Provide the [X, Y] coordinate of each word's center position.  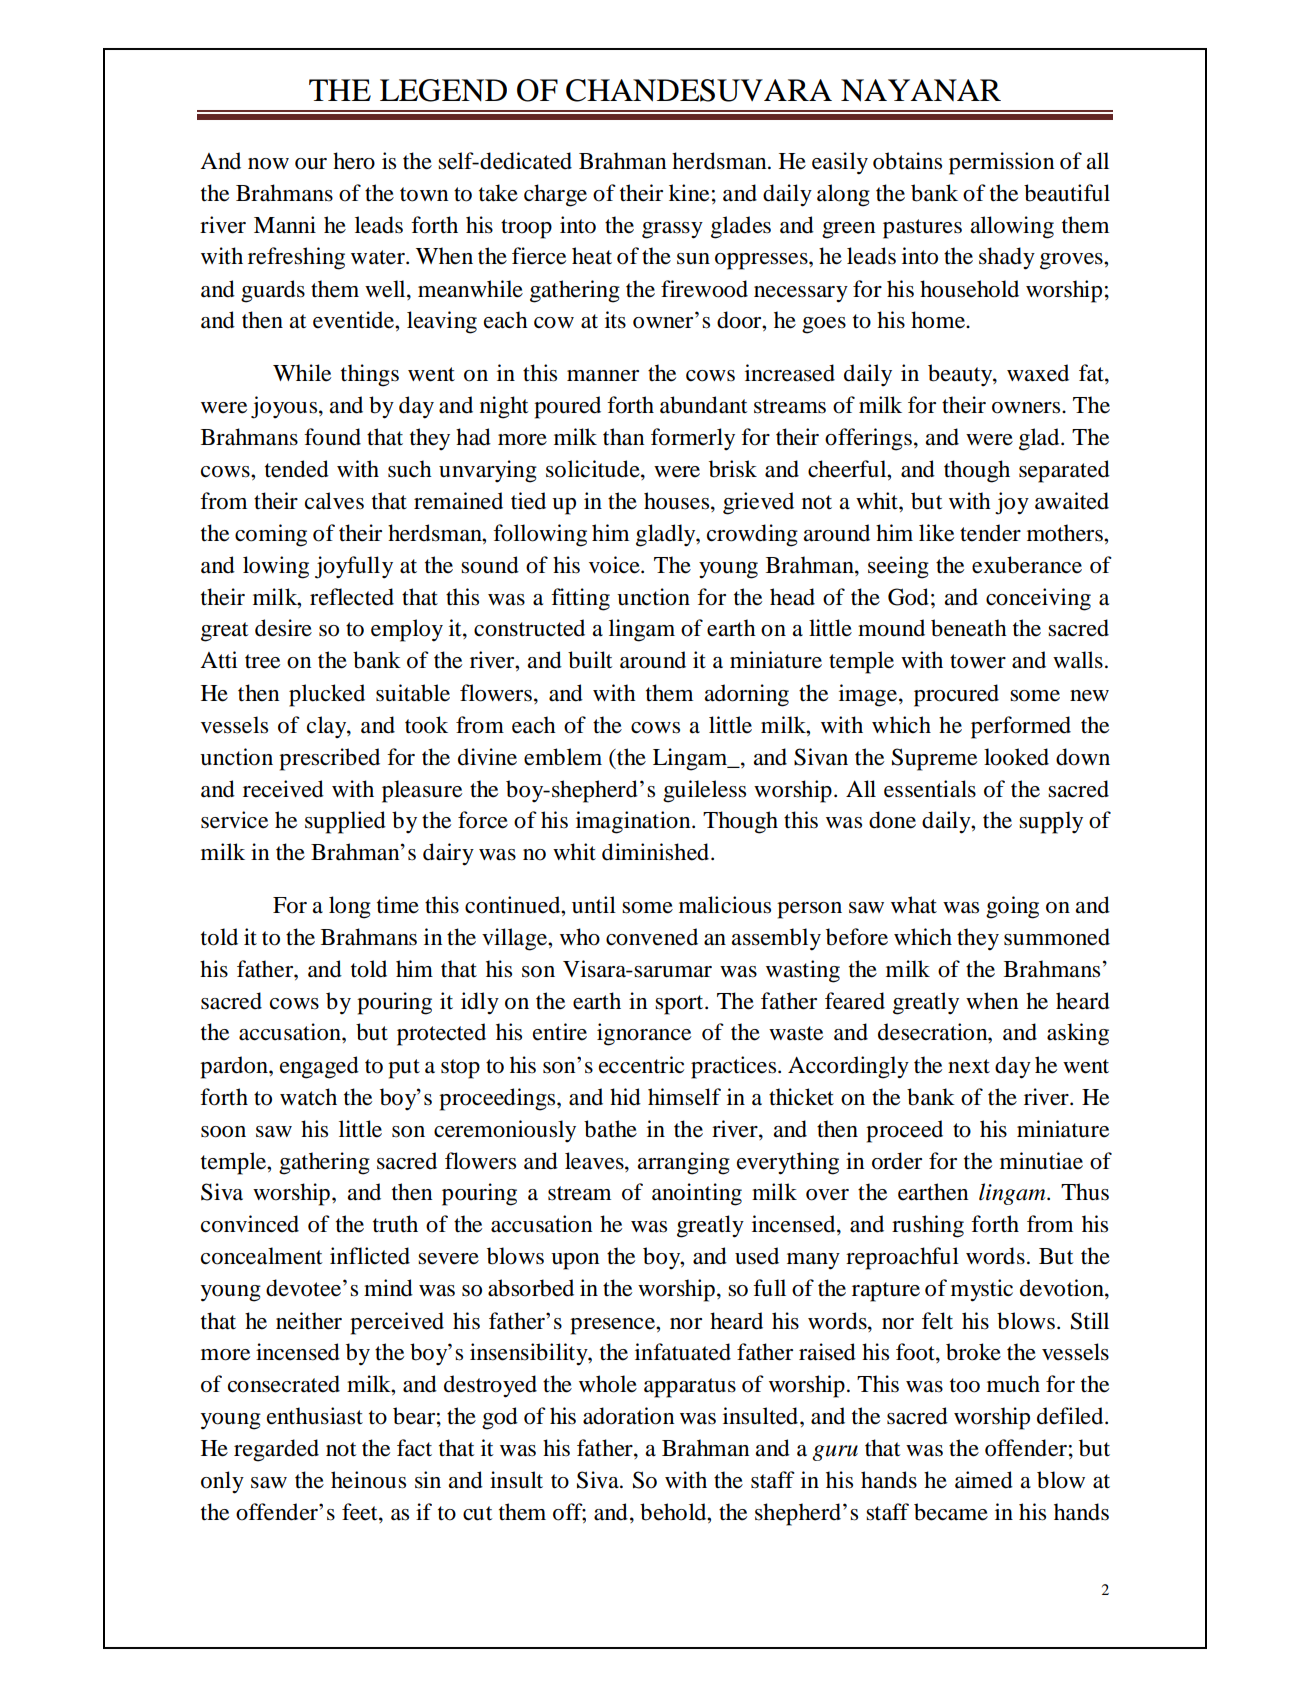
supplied [345, 822]
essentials [930, 789]
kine [689, 193]
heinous [368, 1480]
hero [354, 161]
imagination [634, 822]
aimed [984, 1480]
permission [1001, 163]
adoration [628, 1416]
